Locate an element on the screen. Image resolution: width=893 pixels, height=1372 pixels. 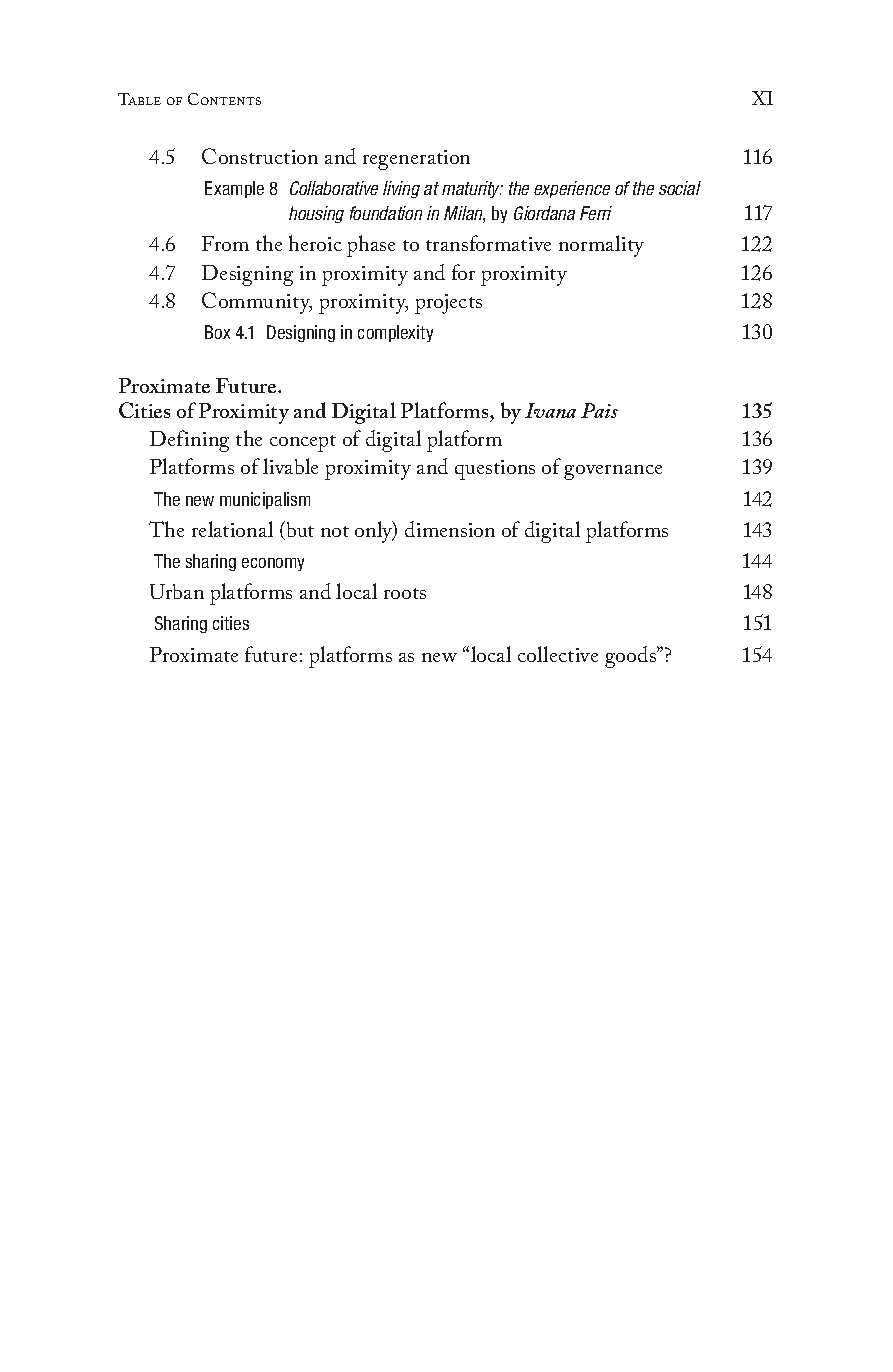
Urban is located at coordinates (177, 591).
